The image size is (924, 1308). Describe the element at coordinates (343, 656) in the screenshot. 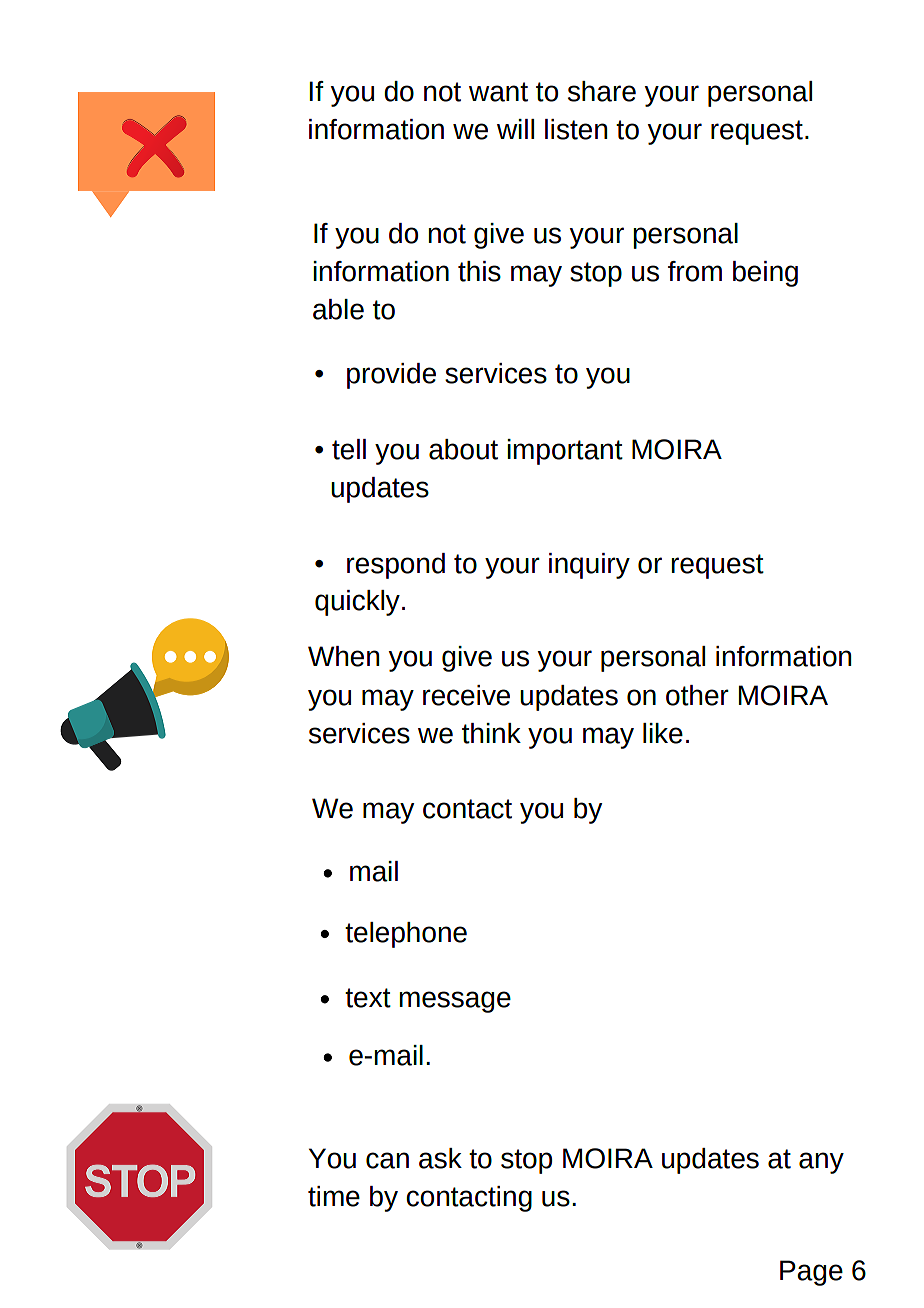

I see `When` at that location.
